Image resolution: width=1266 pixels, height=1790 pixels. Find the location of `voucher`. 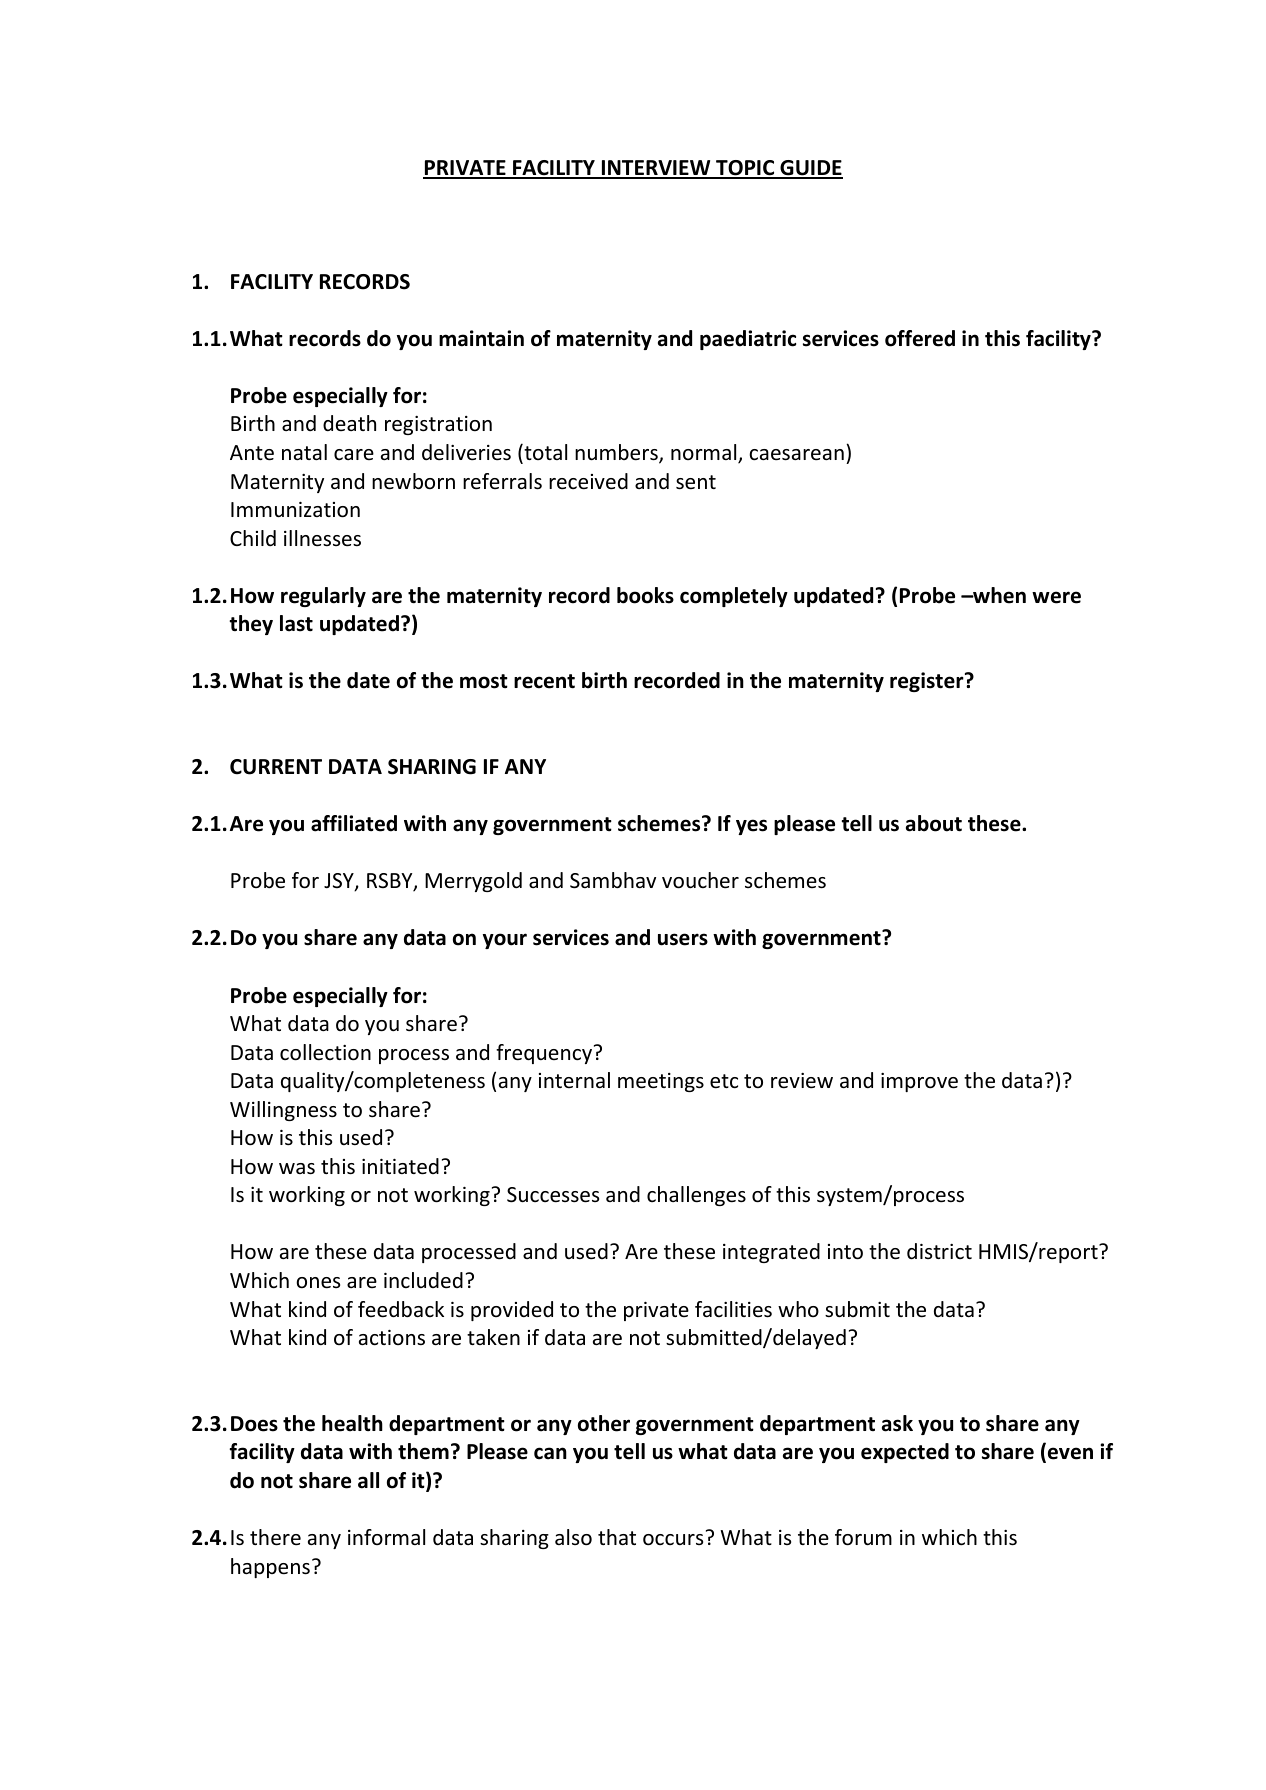

voucher is located at coordinates (700, 880).
